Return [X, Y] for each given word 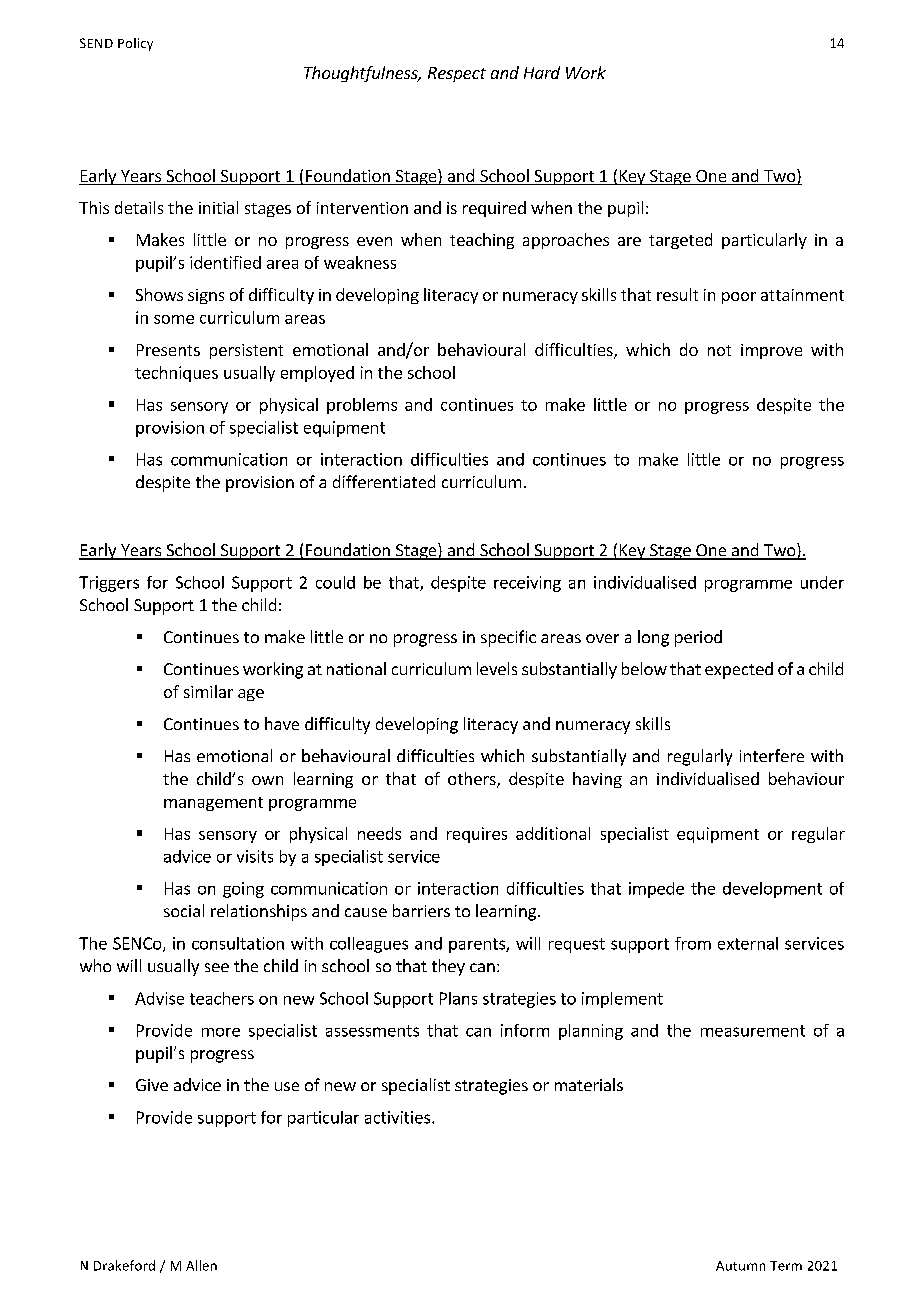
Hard [542, 72]
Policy [135, 44]
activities [397, 1117]
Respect [457, 74]
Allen [201, 1265]
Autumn [740, 1266]
